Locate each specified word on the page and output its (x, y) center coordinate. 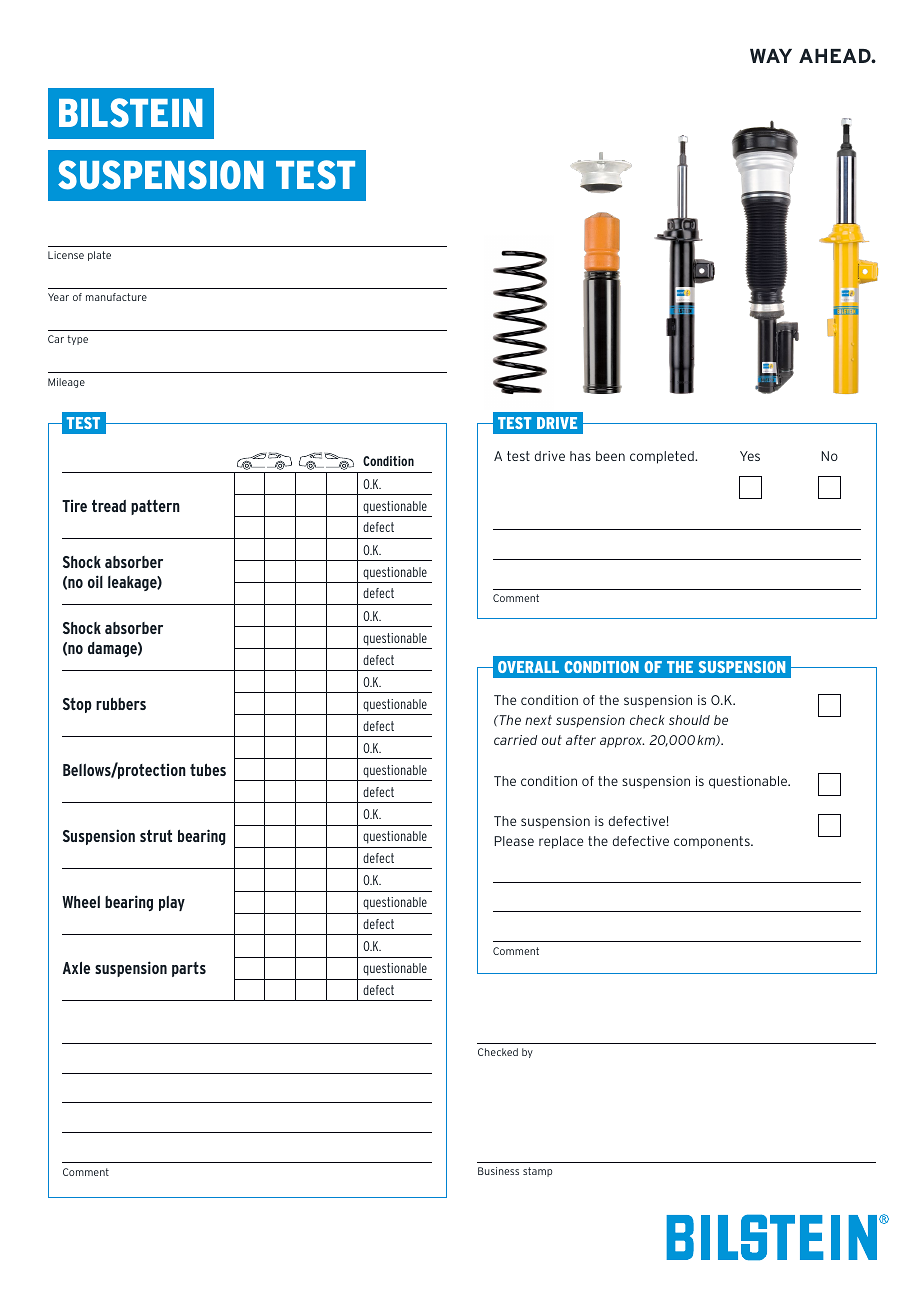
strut (156, 836)
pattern (155, 507)
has (580, 456)
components (713, 842)
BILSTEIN (131, 113)
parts (189, 969)
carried (515, 740)
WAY (771, 56)
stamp (537, 1172)
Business (498, 1171)
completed (663, 457)
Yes (750, 456)
